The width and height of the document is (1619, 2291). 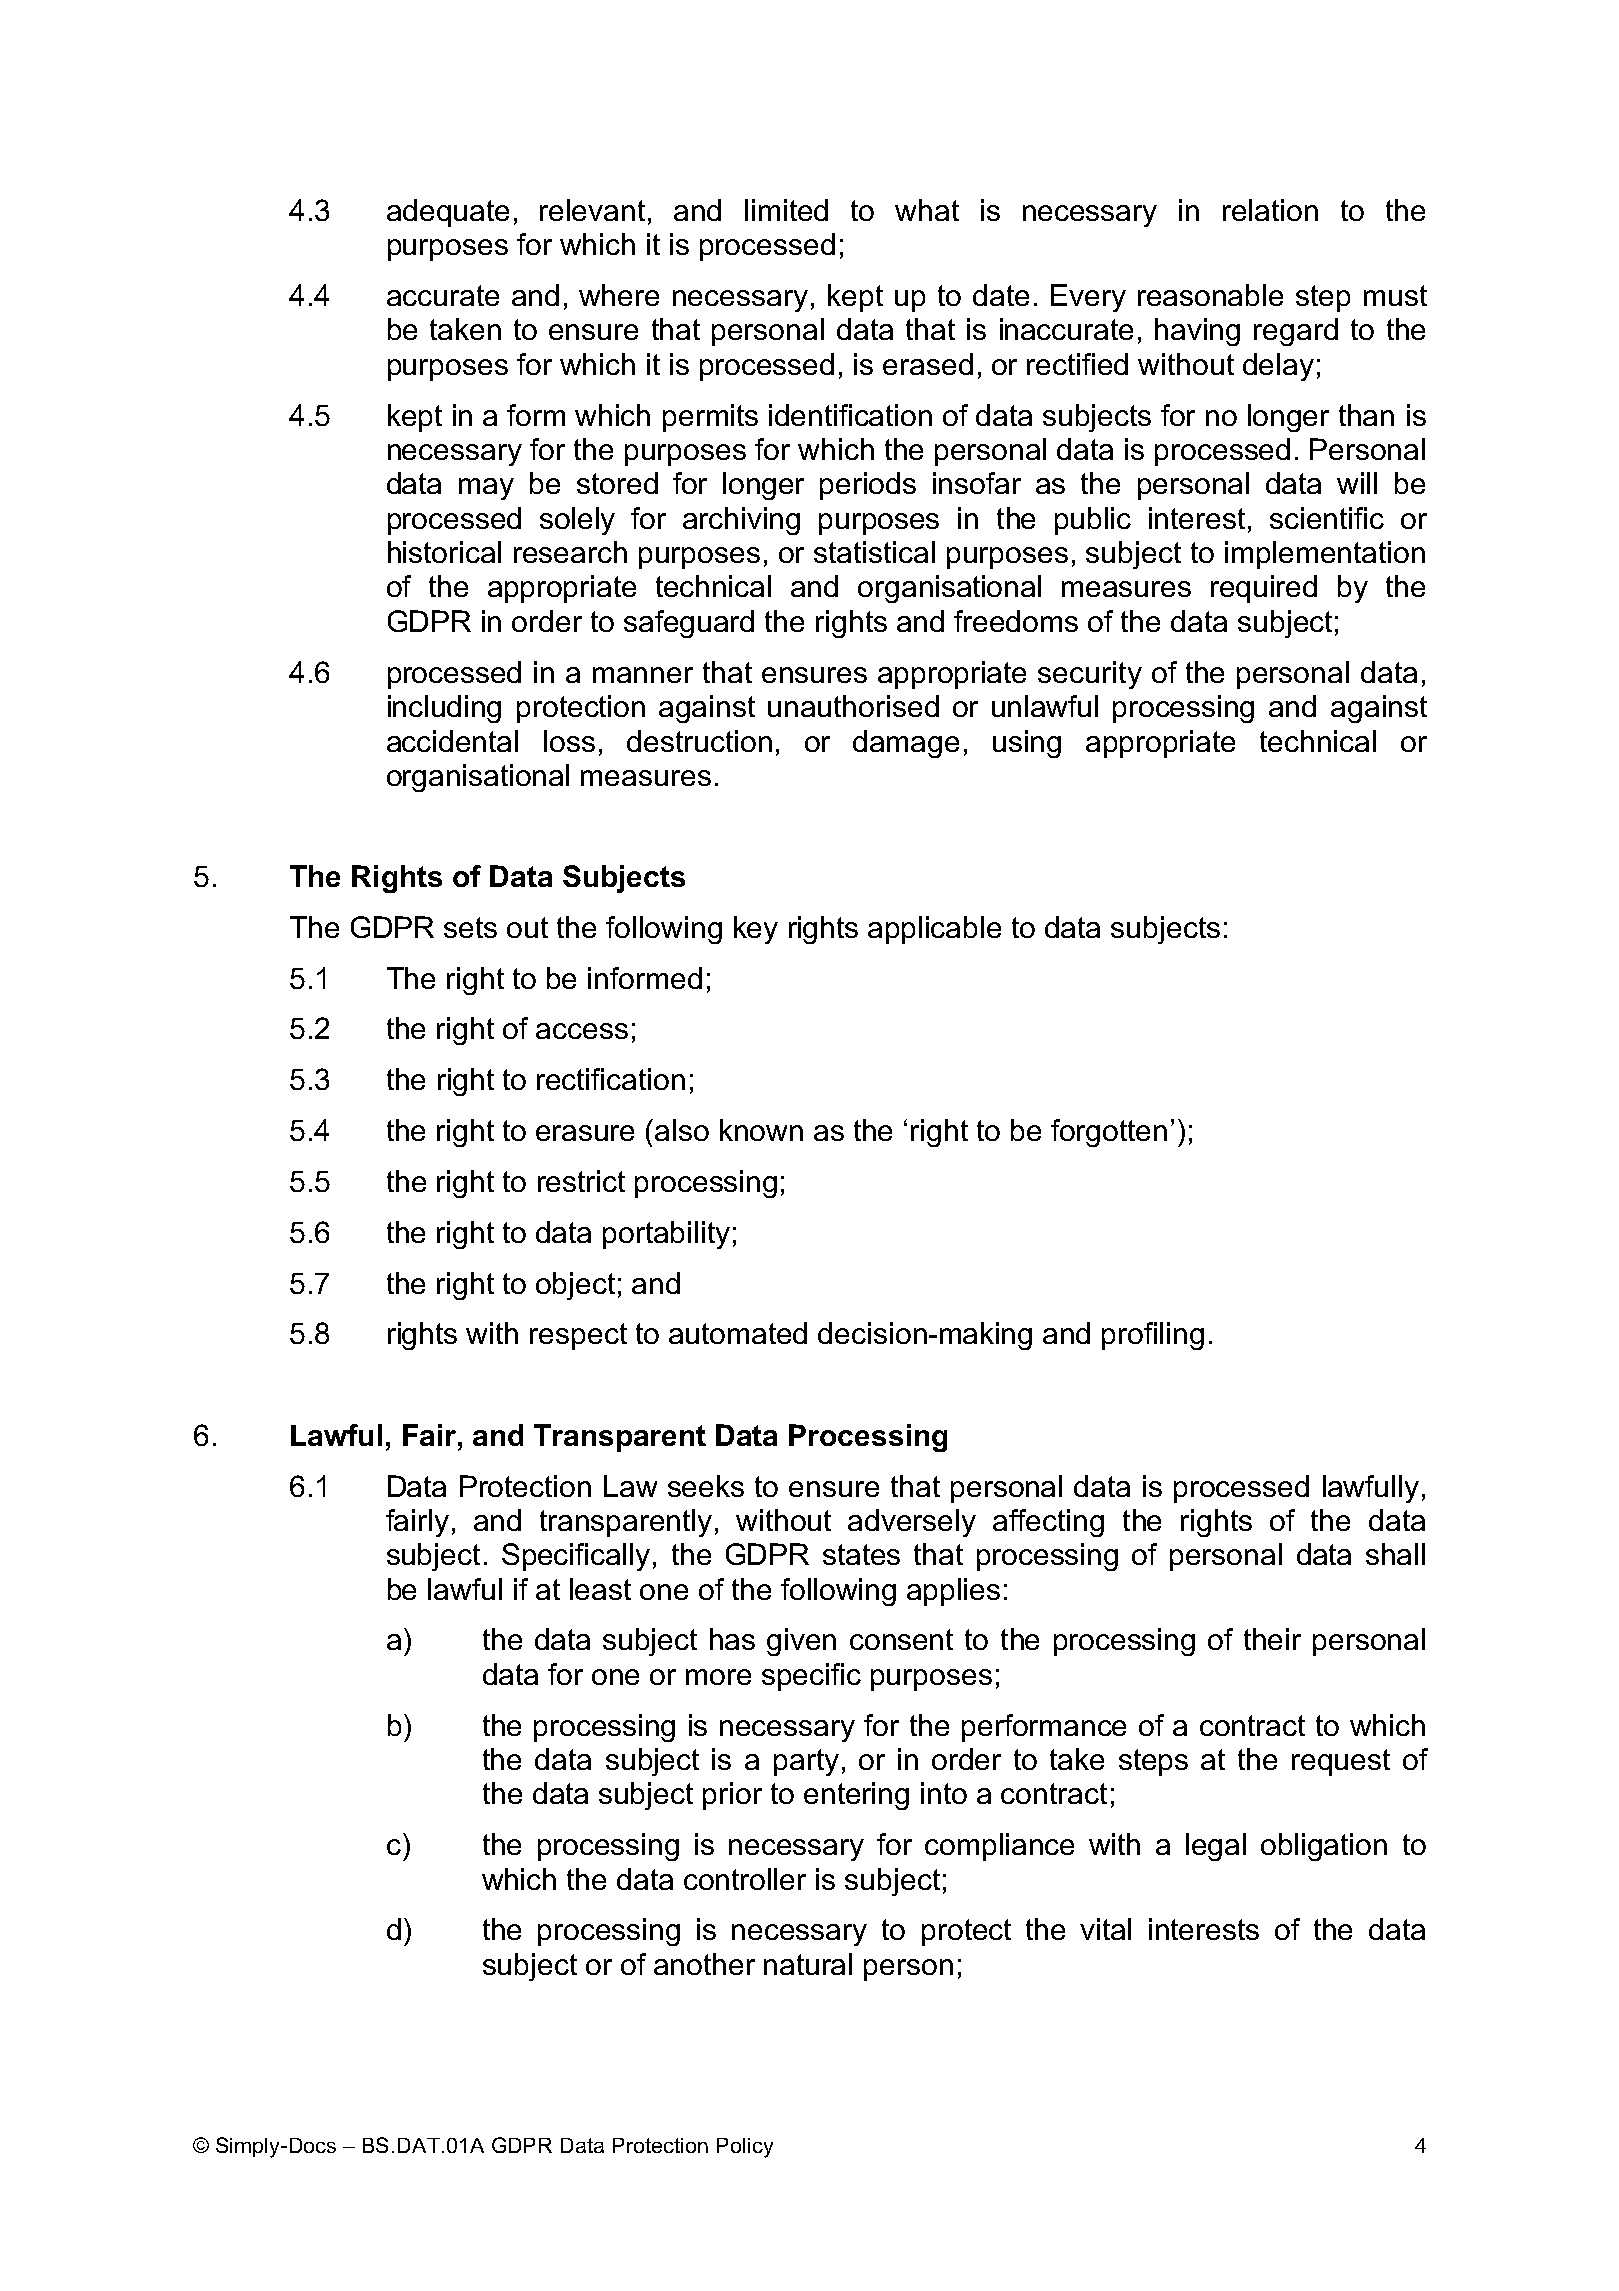 What do you see at coordinates (1270, 210) in the document?
I see `relation` at bounding box center [1270, 210].
